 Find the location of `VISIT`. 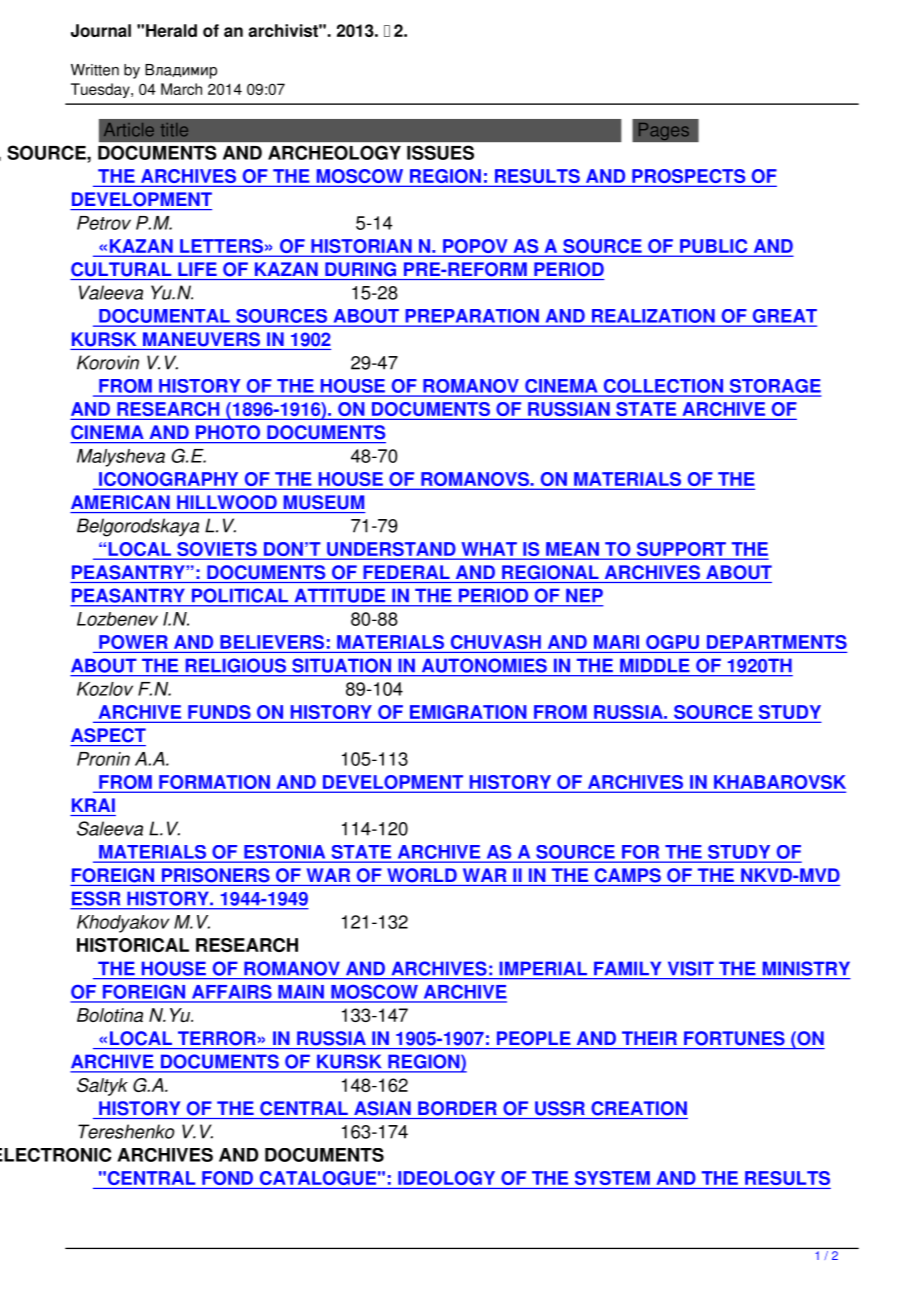

VISIT is located at coordinates (691, 968).
